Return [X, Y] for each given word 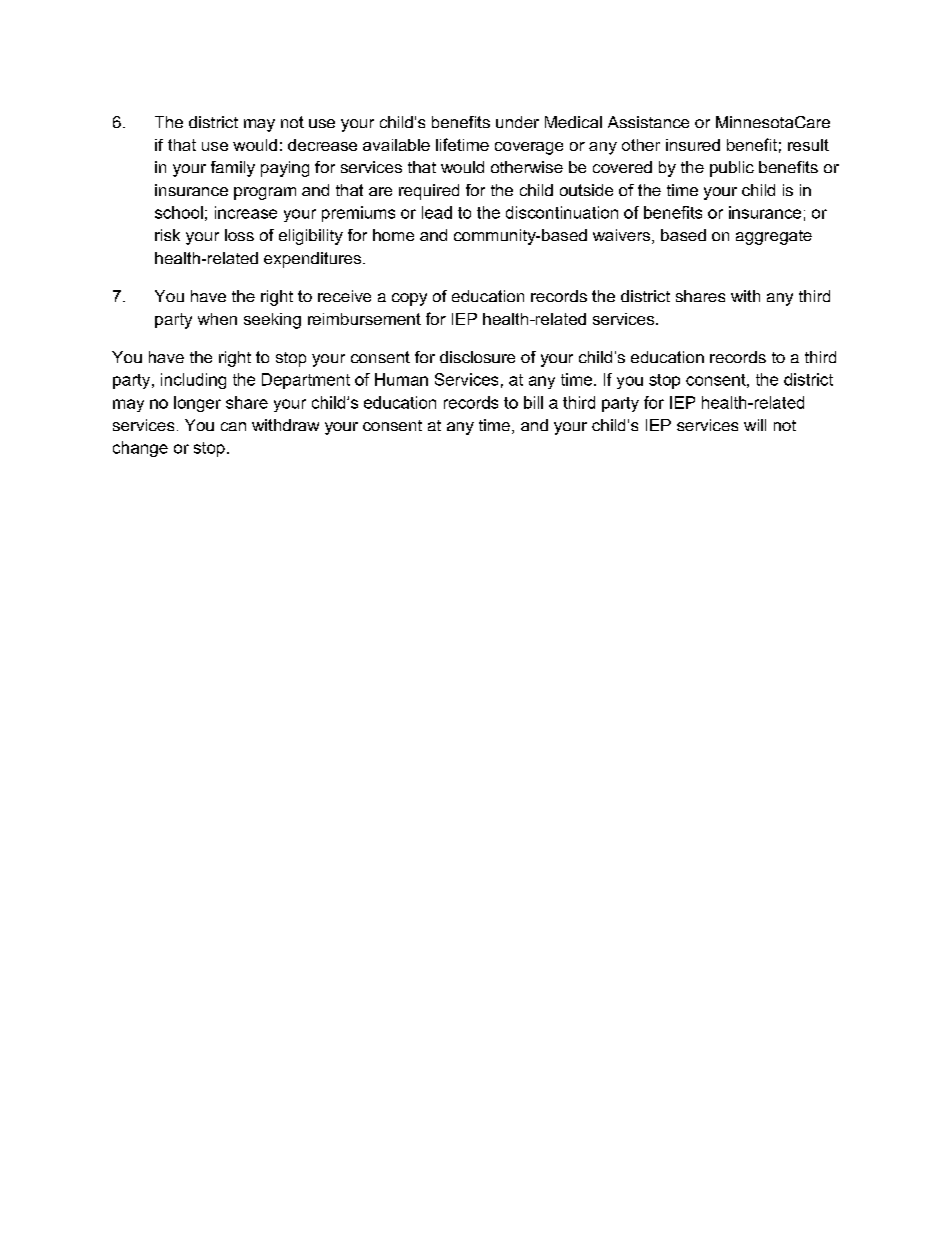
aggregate [774, 237]
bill [533, 402]
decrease [322, 145]
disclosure [477, 357]
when [217, 319]
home [393, 235]
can [233, 426]
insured [693, 145]
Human [401, 379]
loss [239, 235]
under [517, 122]
